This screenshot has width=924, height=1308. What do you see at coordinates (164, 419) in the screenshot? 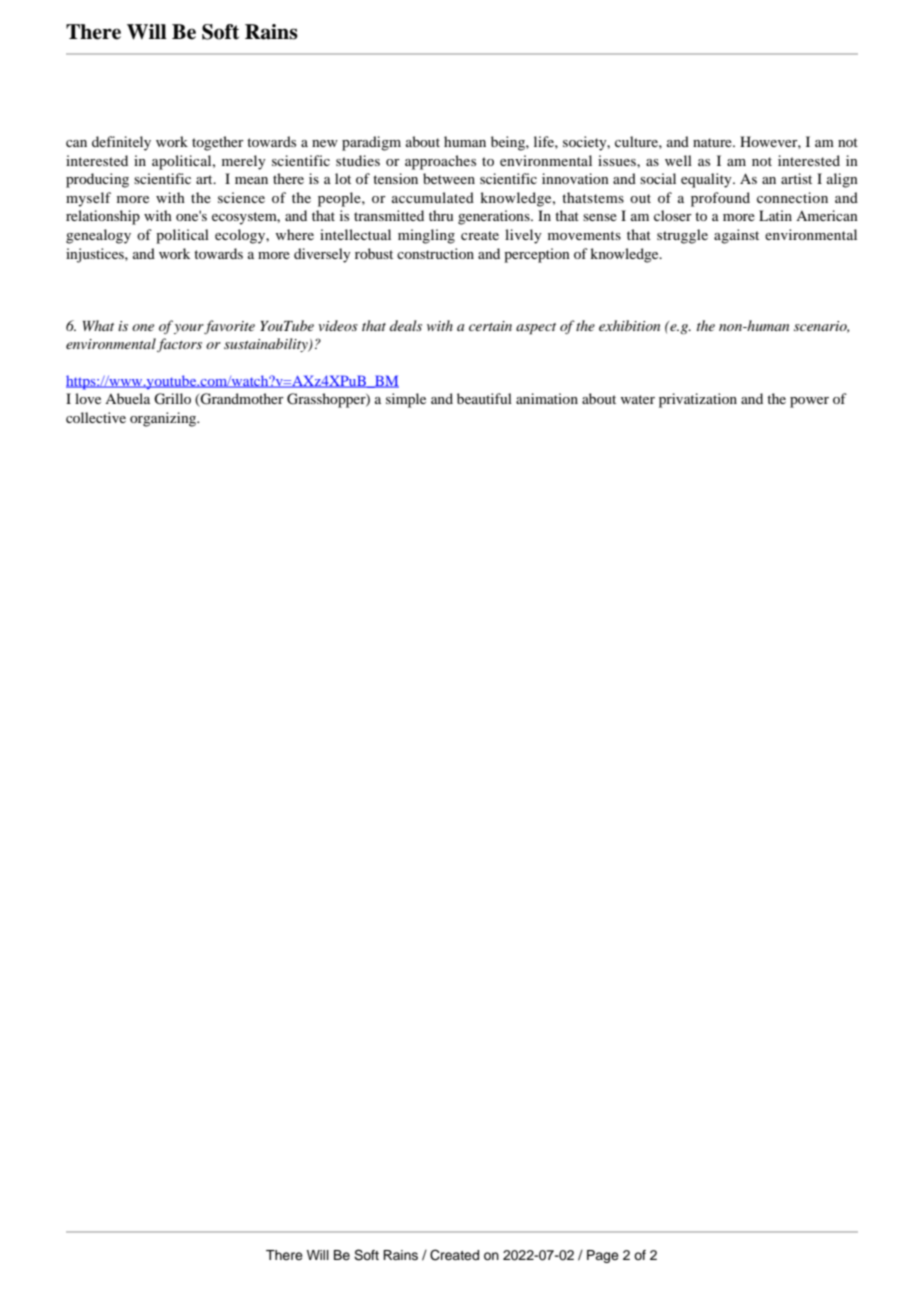
I see `organizing` at bounding box center [164, 419].
